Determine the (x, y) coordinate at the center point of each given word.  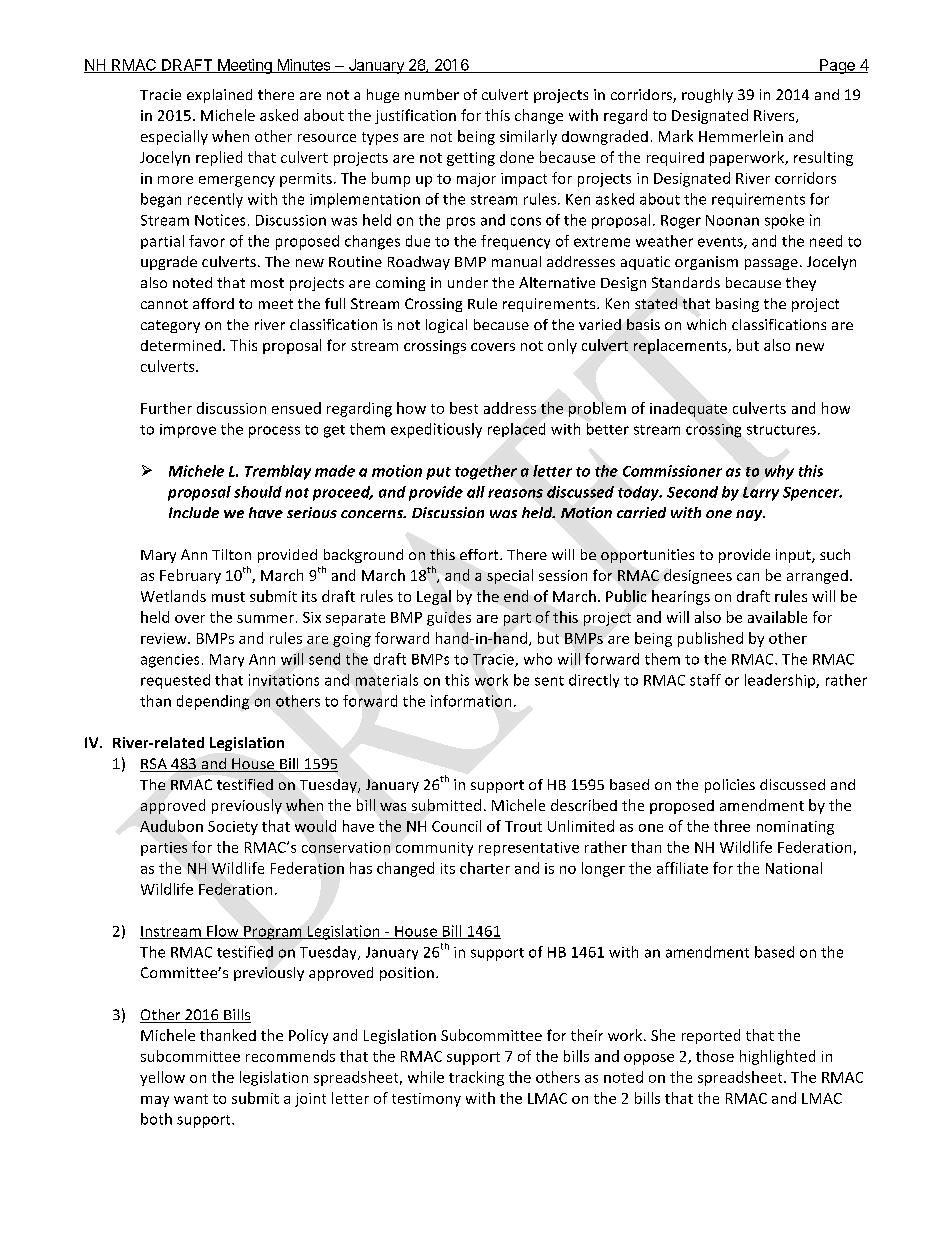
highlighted (777, 1057)
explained (219, 96)
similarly (528, 137)
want (191, 1099)
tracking (476, 1078)
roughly (707, 96)
